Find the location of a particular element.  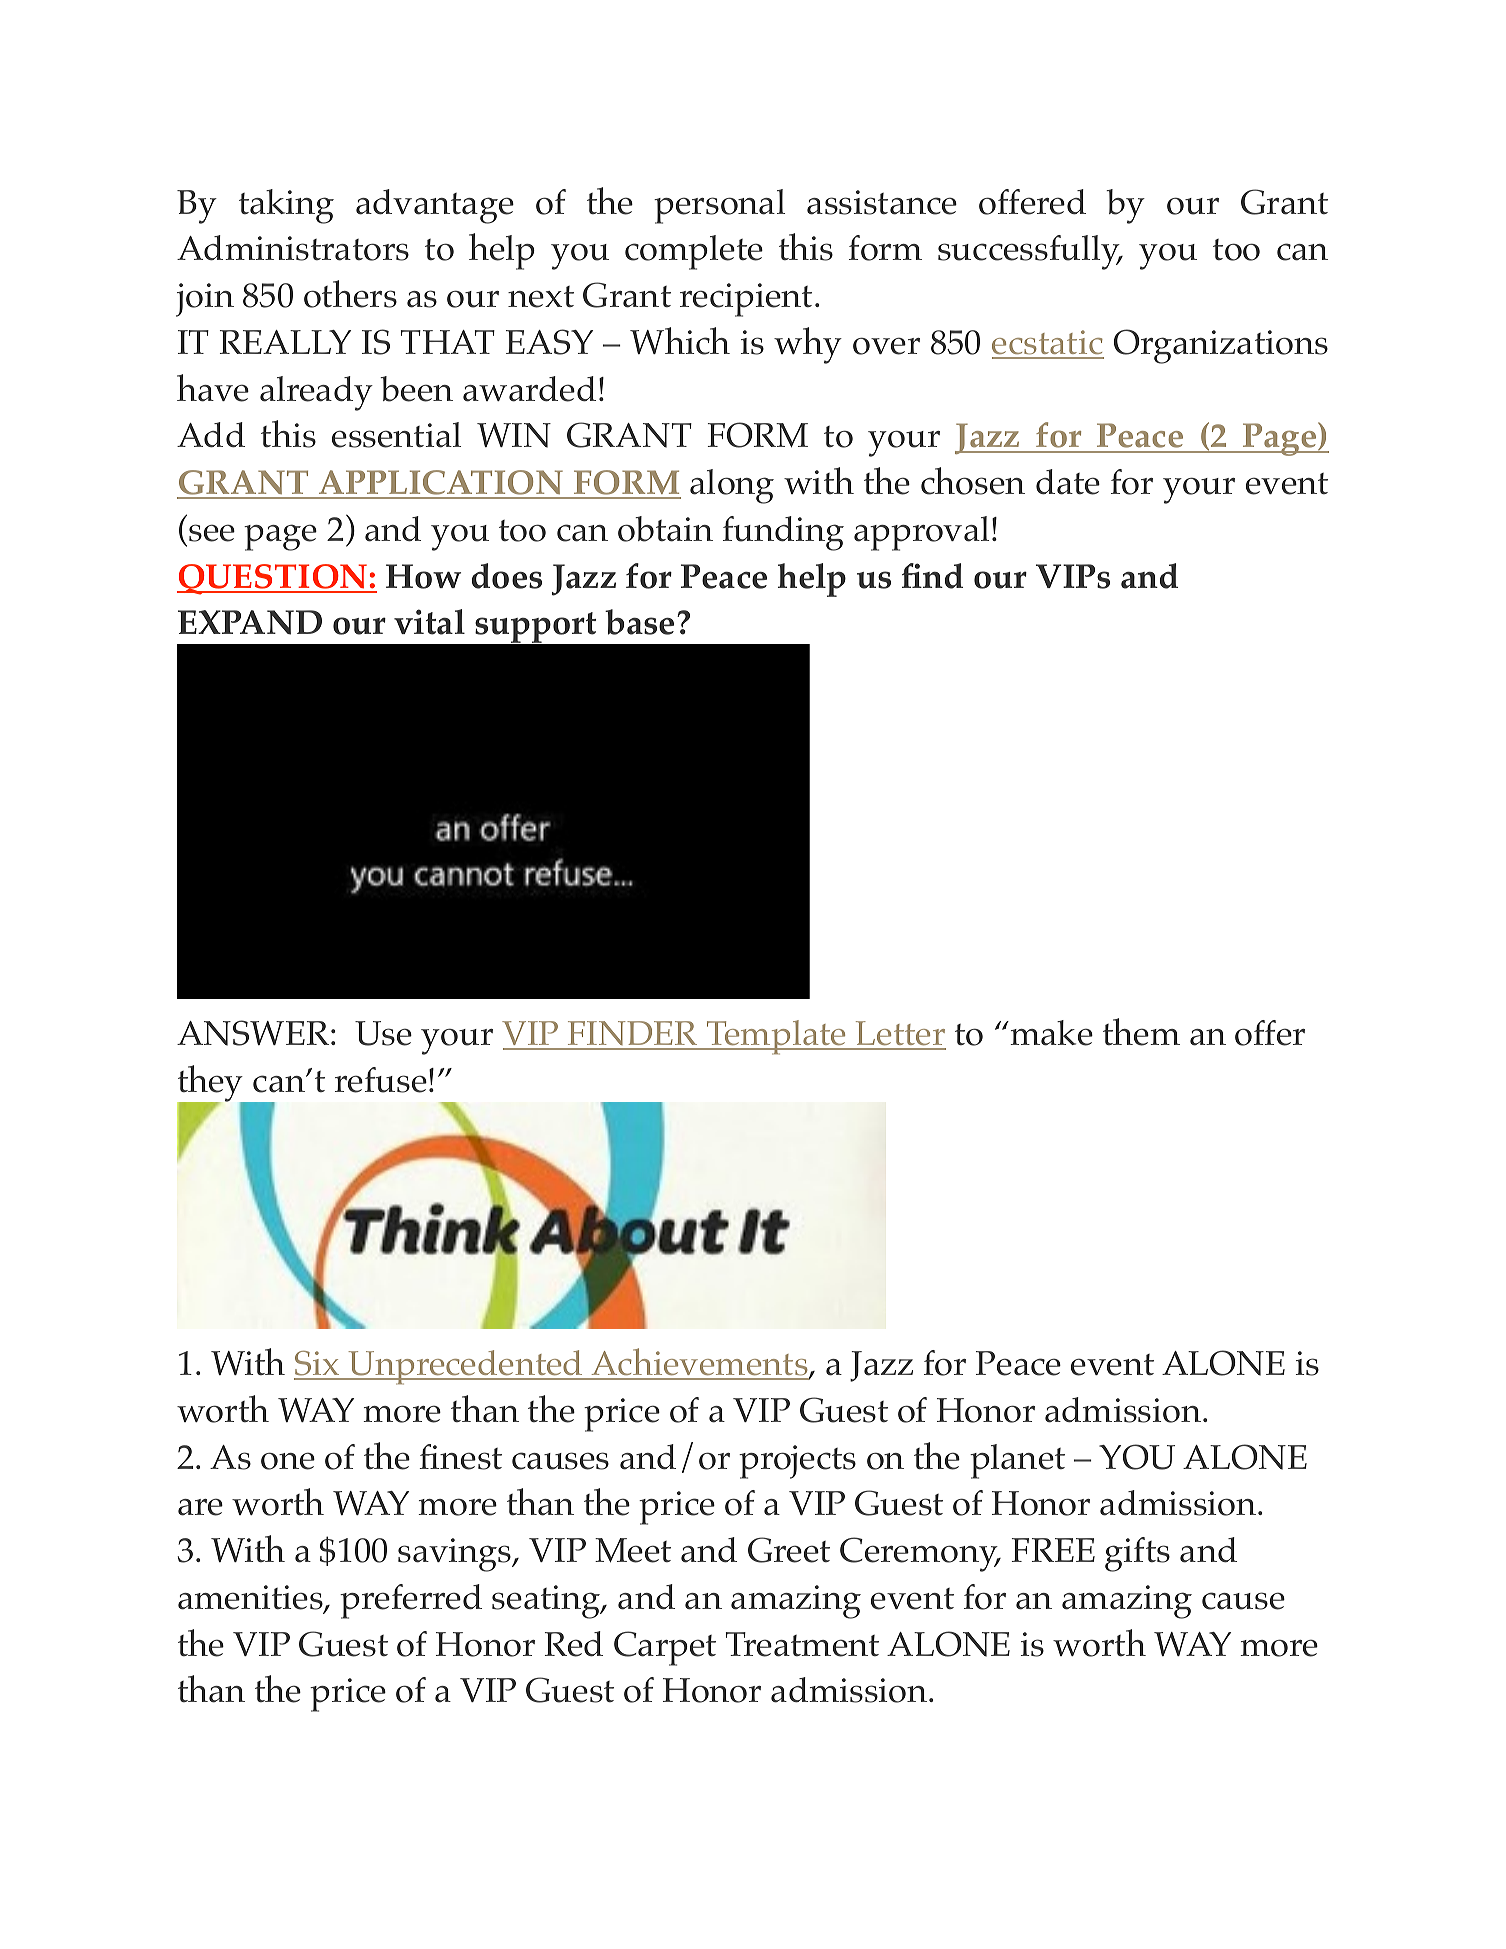

Template is located at coordinates (776, 1037).
